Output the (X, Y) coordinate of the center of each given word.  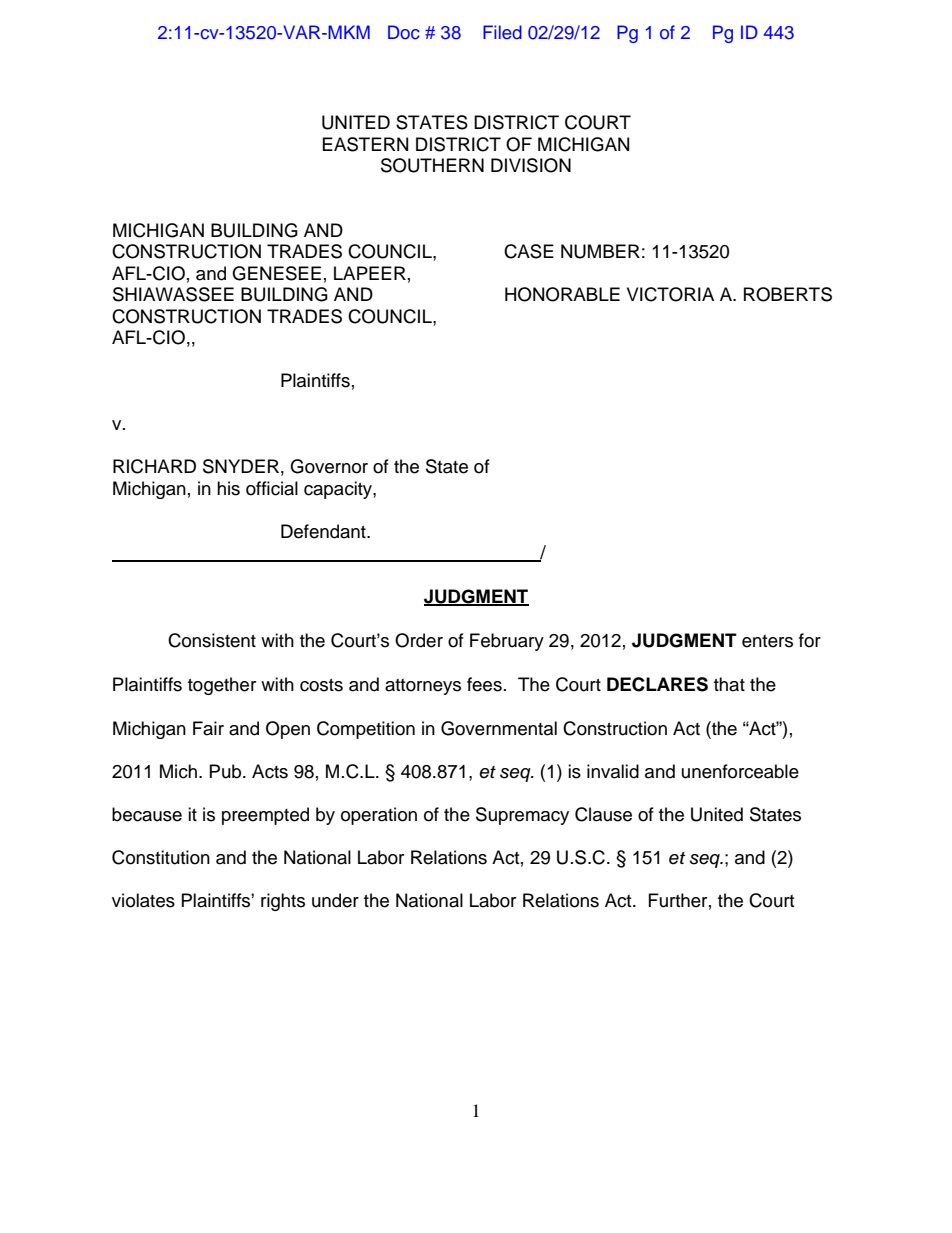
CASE (529, 251)
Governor (329, 466)
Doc (404, 32)
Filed (502, 32)
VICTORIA (670, 294)
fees (484, 684)
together (222, 686)
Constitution (161, 857)
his (228, 488)
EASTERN (365, 144)
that (729, 684)
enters (767, 641)
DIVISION (531, 165)
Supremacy (522, 816)
